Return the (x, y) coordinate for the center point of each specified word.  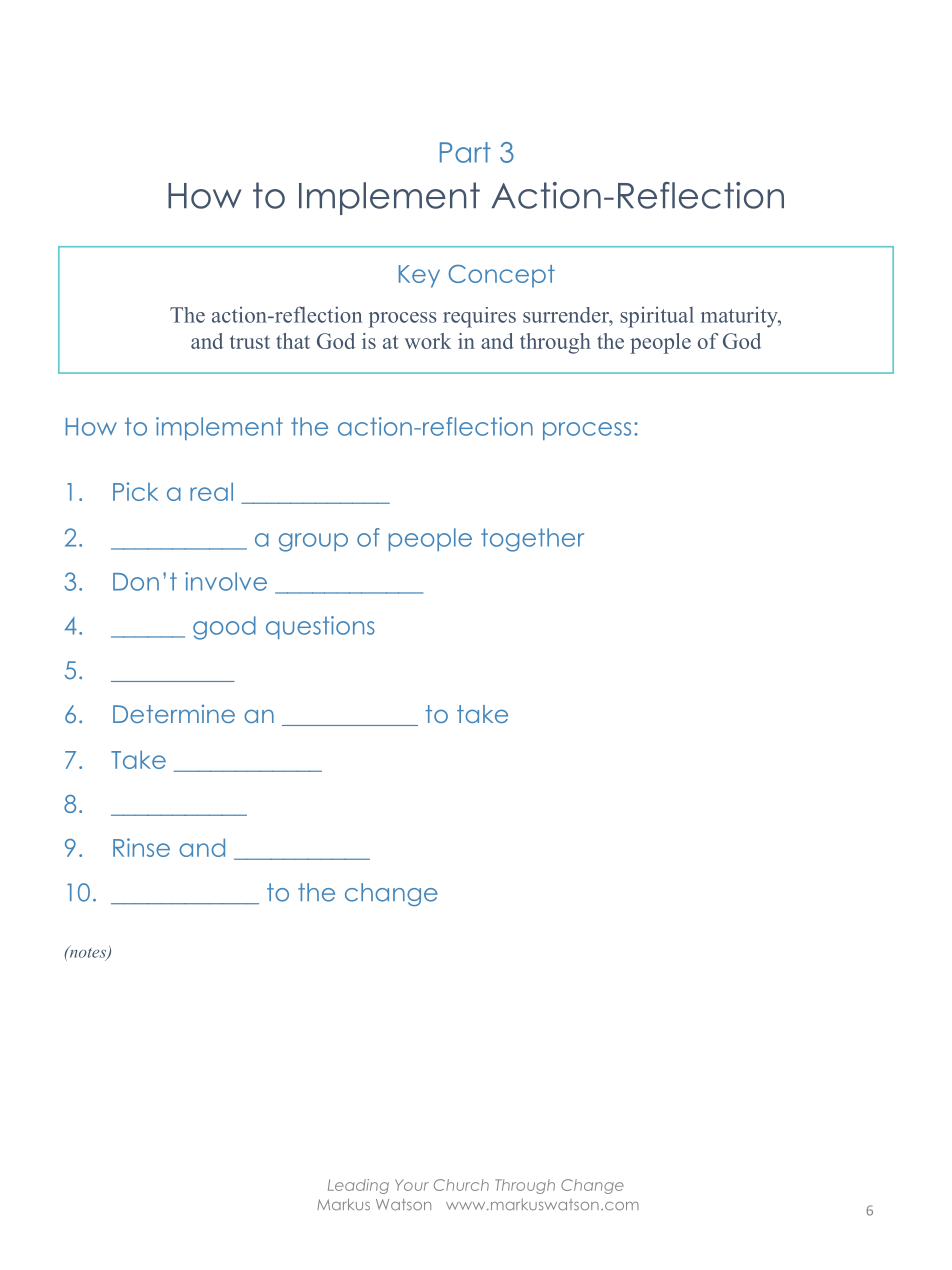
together (532, 540)
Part (465, 152)
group (313, 542)
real (211, 491)
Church (461, 1185)
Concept (502, 276)
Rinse (141, 847)
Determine (174, 714)
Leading (358, 1186)
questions (320, 627)
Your (412, 1185)
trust (250, 342)
